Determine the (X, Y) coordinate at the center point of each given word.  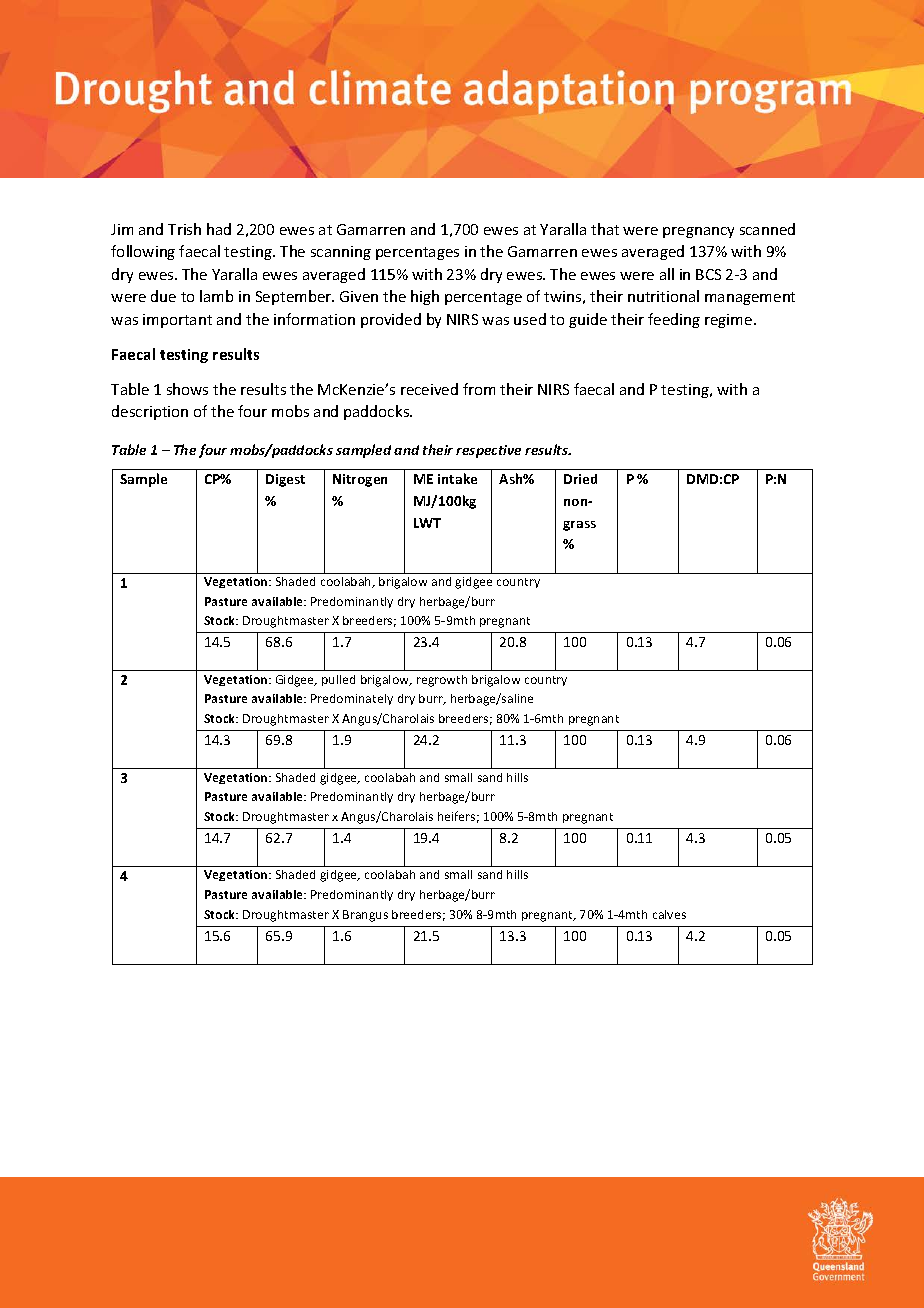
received (429, 389)
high (425, 297)
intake (457, 478)
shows (187, 389)
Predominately (352, 699)
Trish (184, 229)
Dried (580, 479)
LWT (427, 523)
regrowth (442, 681)
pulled (338, 680)
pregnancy (698, 232)
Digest (285, 480)
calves (669, 914)
